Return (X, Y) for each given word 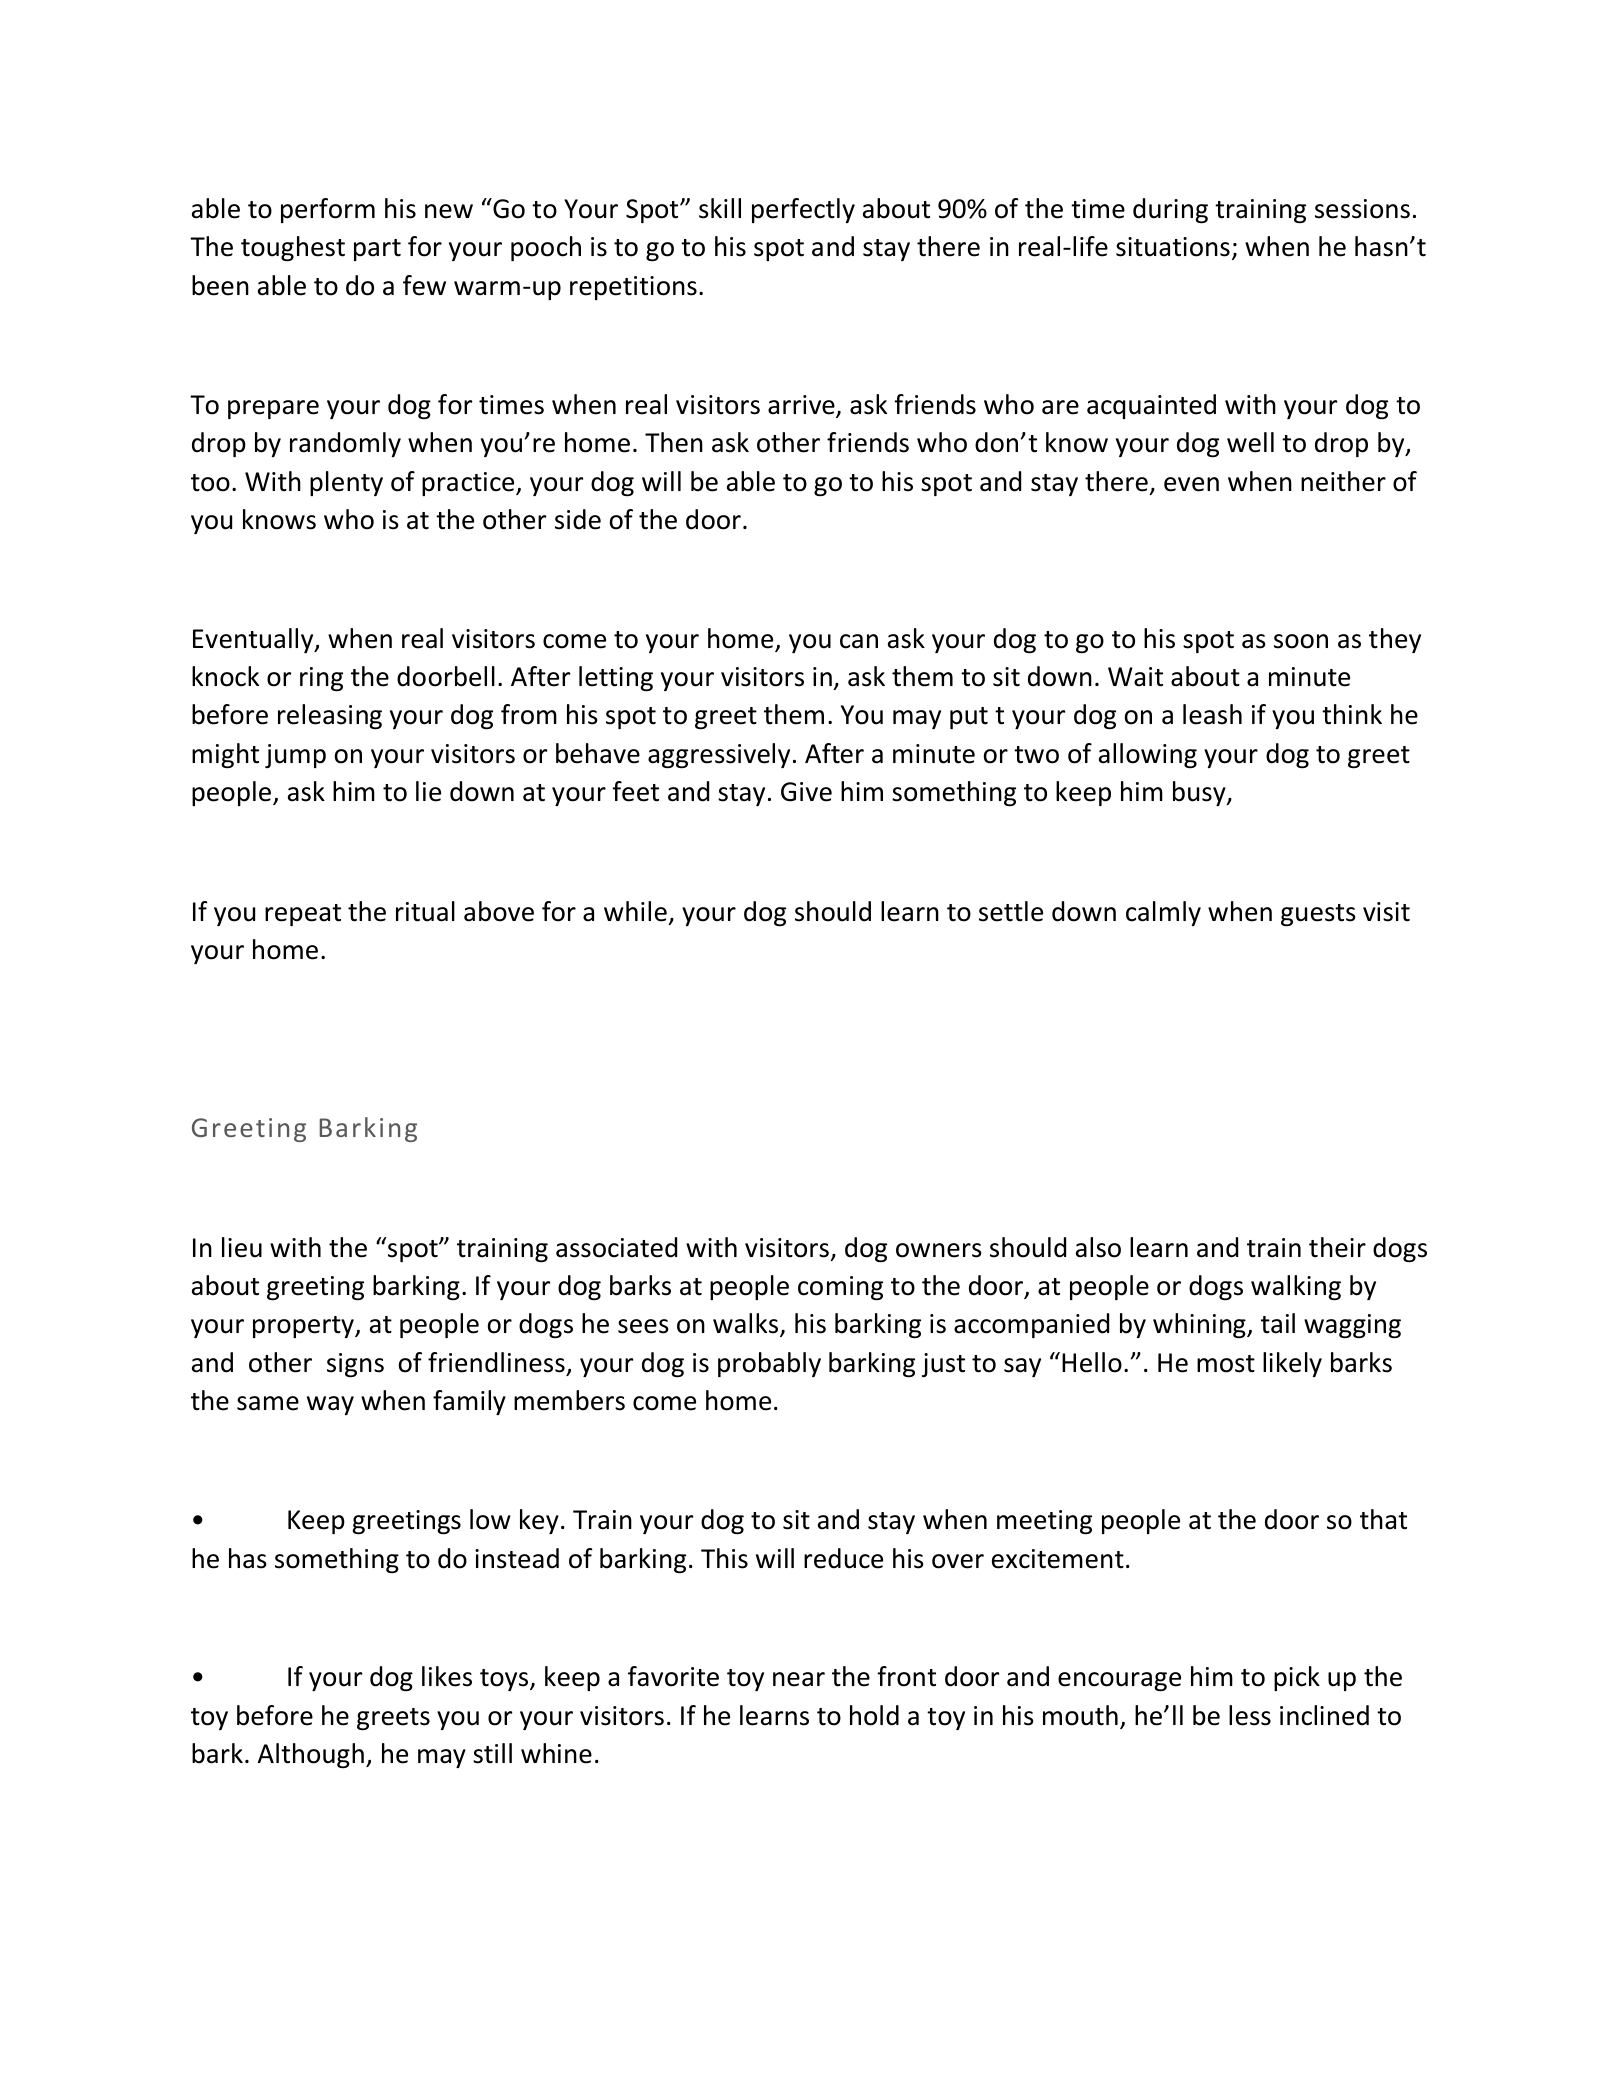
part (377, 250)
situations (1173, 247)
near (799, 1679)
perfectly (803, 210)
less (1250, 1715)
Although (311, 1755)
